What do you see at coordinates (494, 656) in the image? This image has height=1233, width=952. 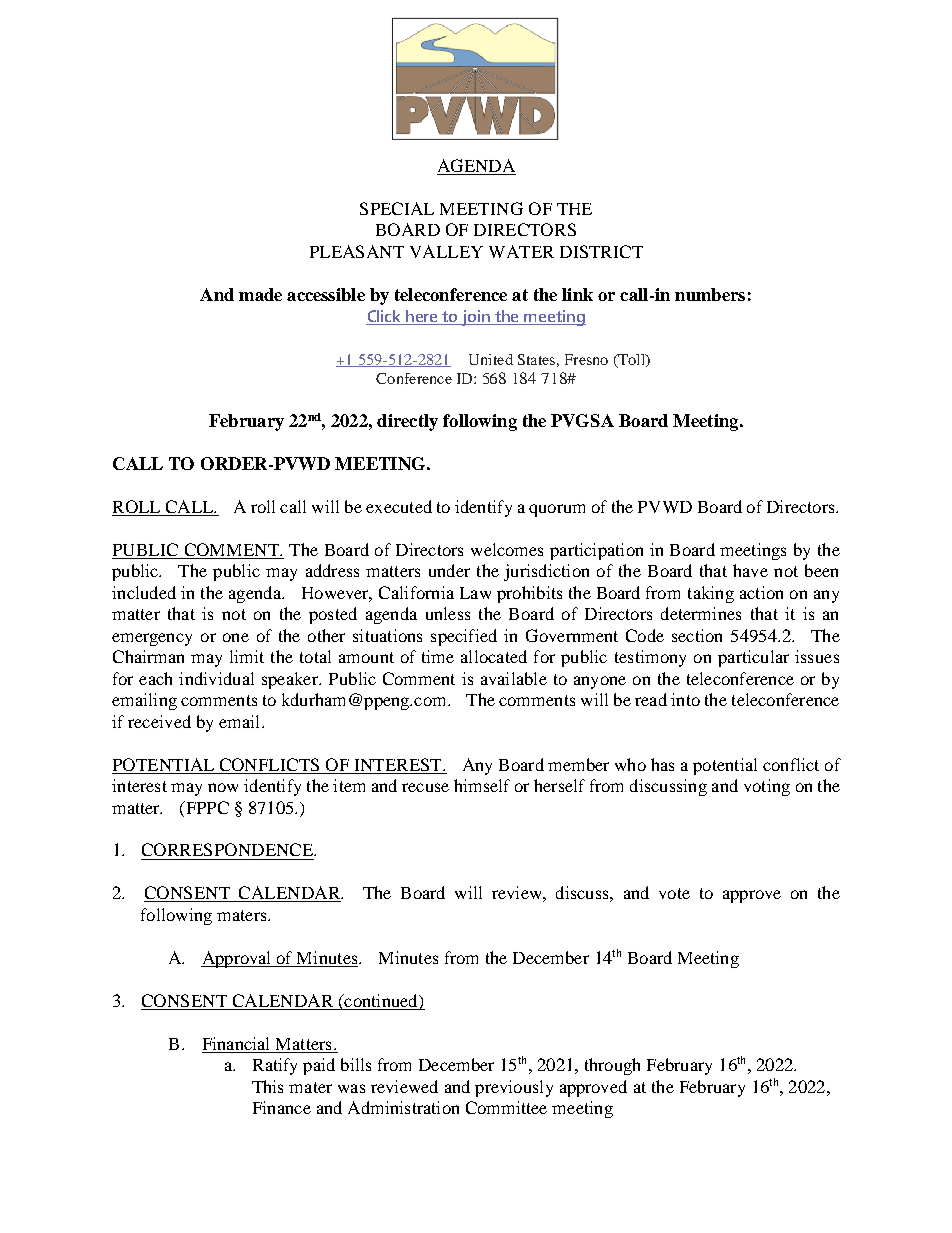 I see `allocated` at bounding box center [494, 656].
